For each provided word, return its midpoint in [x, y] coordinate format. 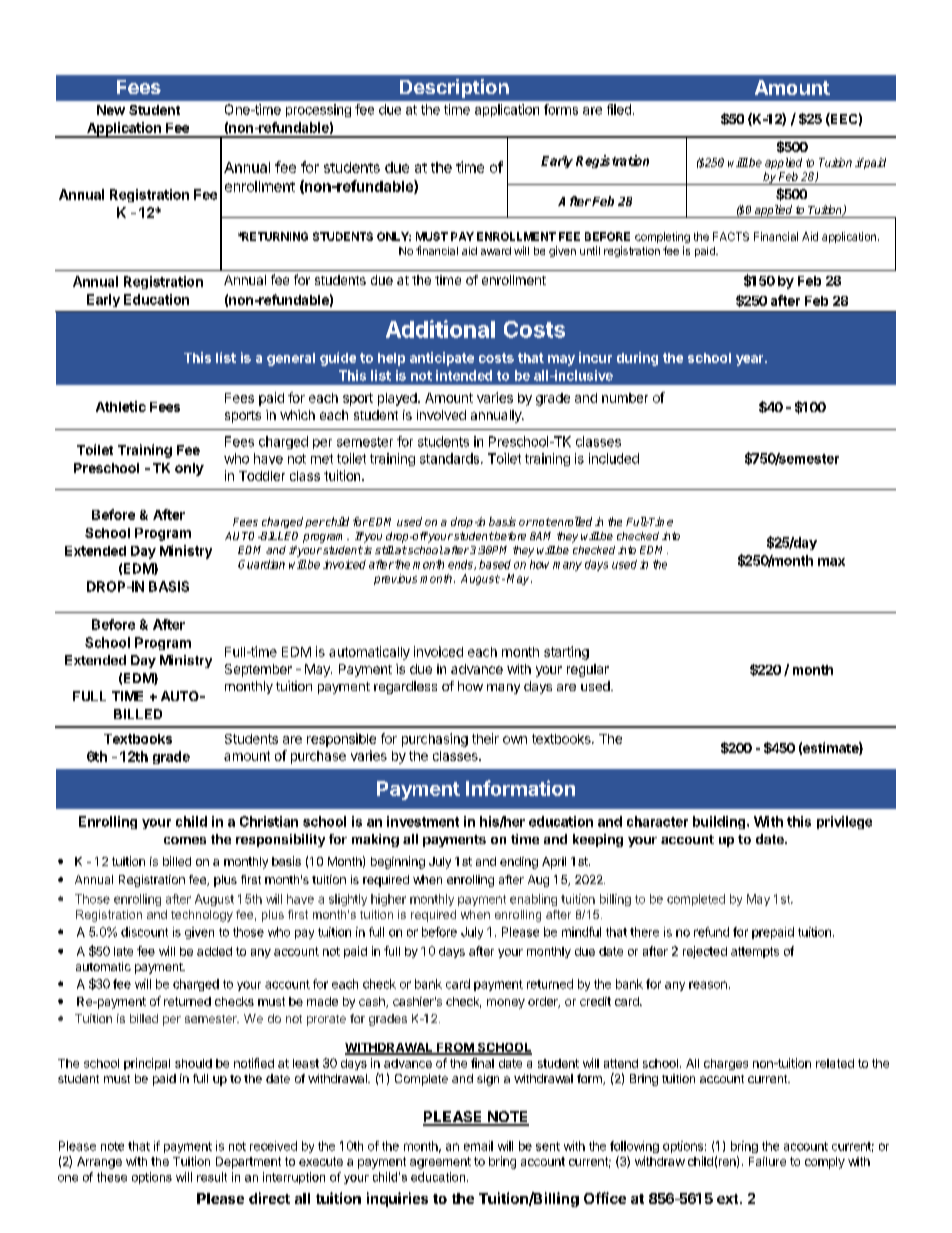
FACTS [731, 236]
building [719, 822]
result [212, 1177]
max [831, 562]
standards [451, 458]
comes [185, 840]
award [496, 251]
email [478, 1146]
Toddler [262, 476]
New [111, 110]
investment [423, 821]
